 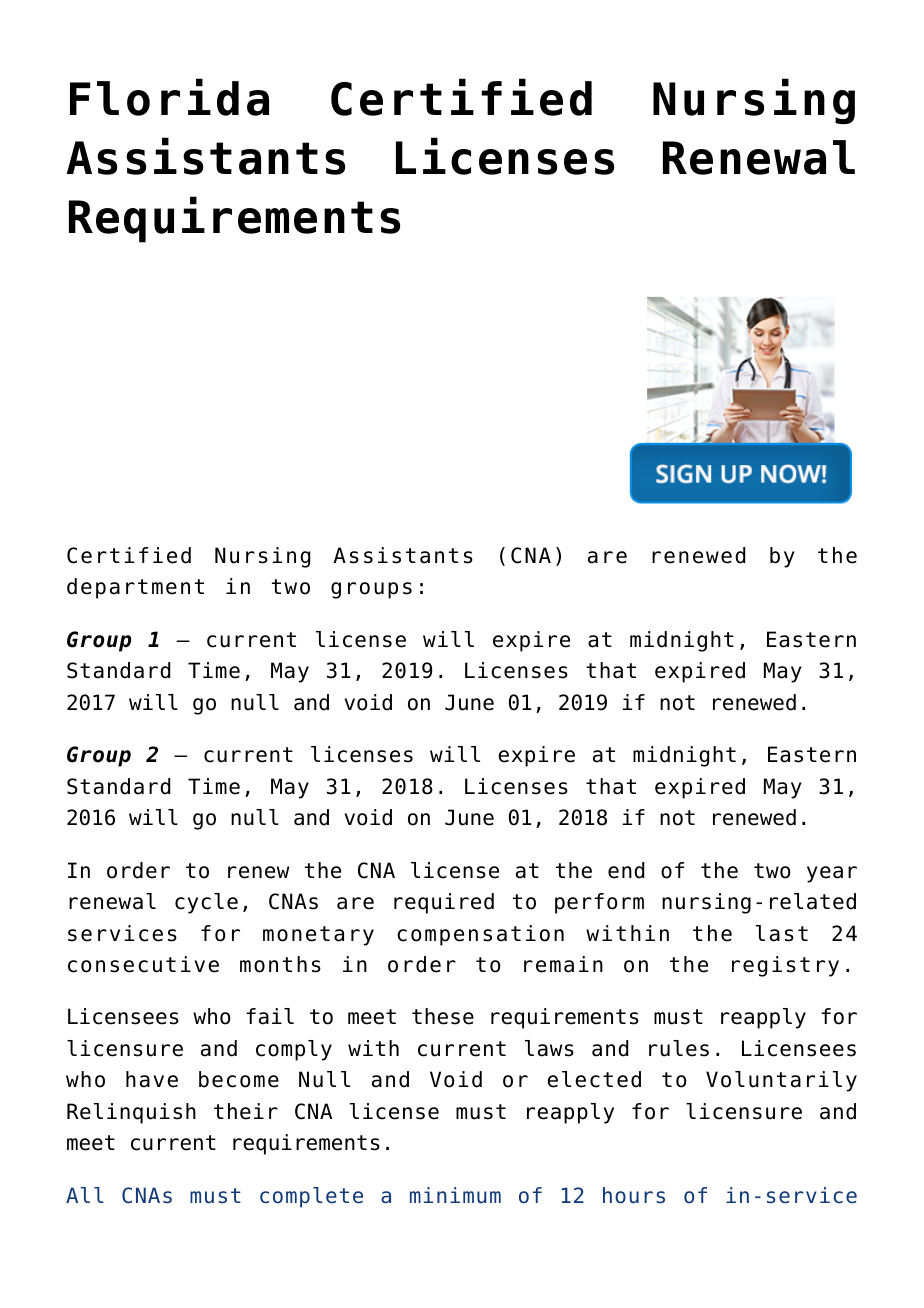 I want to click on end, so click(x=626, y=870).
